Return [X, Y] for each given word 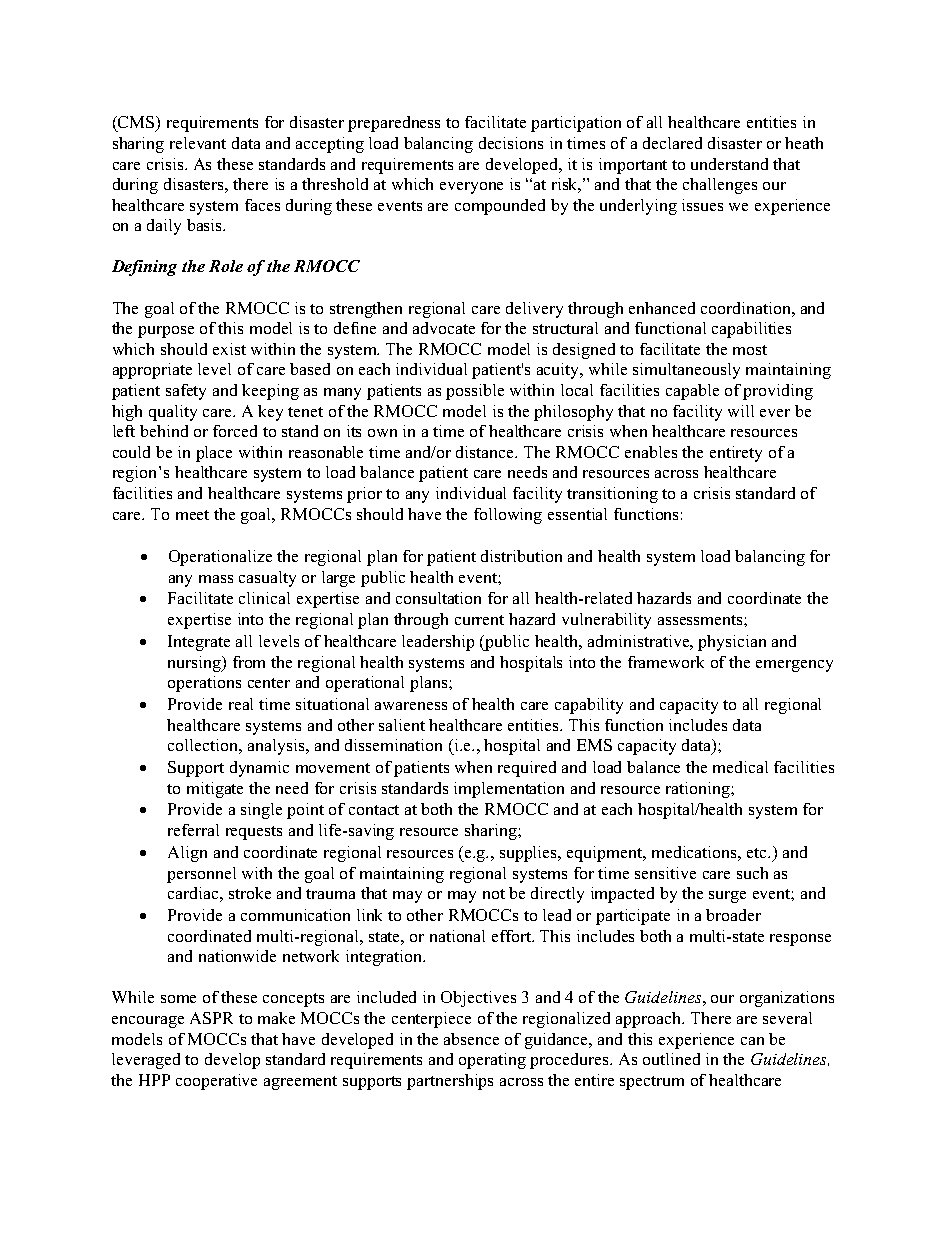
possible [475, 392]
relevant [198, 143]
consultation [438, 598]
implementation [509, 790]
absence [471, 1039]
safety [186, 392]
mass [216, 579]
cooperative [216, 1082]
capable [692, 392]
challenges [720, 186]
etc [758, 853]
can [752, 1041]
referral [193, 830]
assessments [701, 620]
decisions [511, 143]
